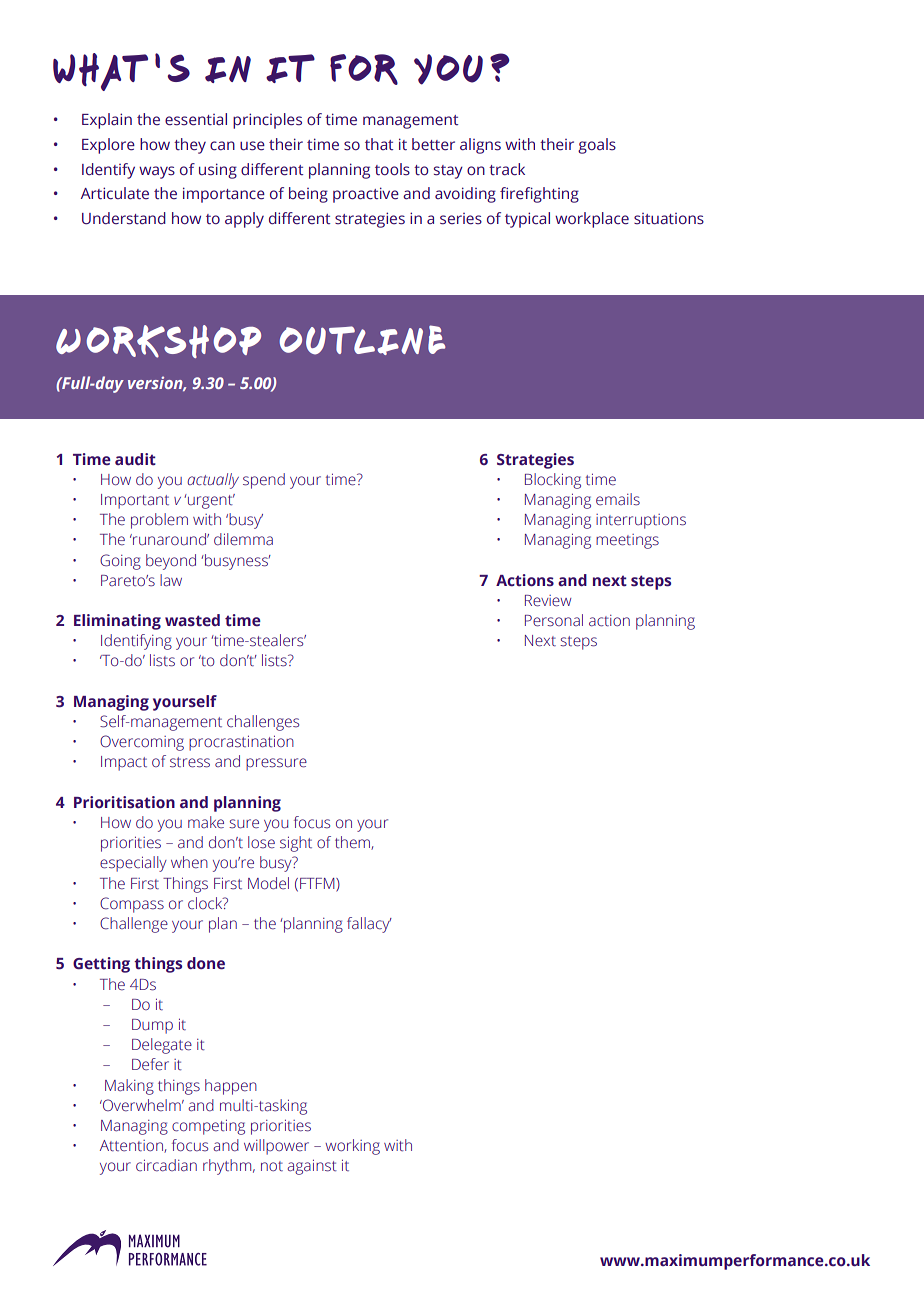  I want to click on working, so click(352, 1147).
